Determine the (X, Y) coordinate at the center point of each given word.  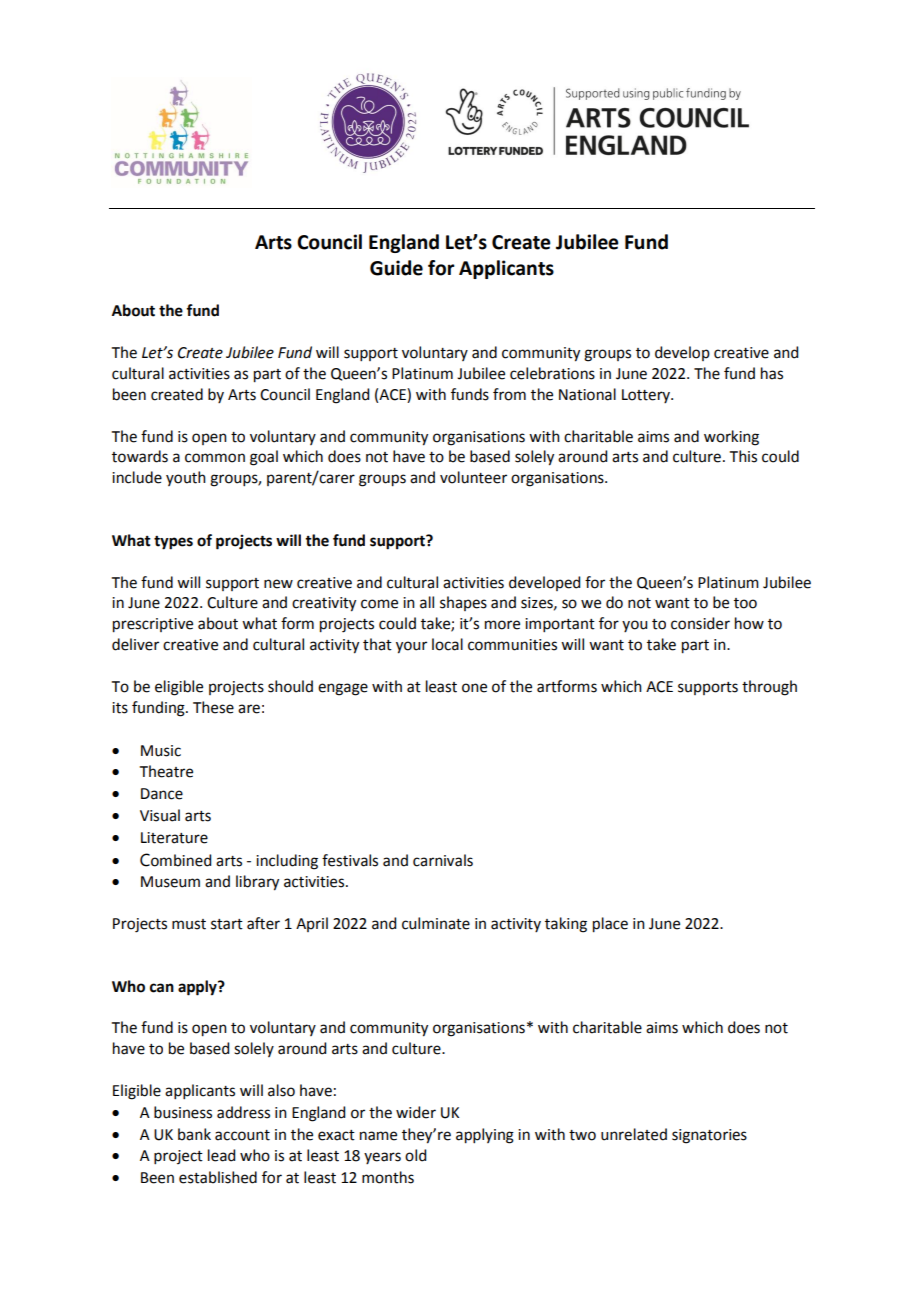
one (474, 688)
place (610, 925)
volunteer (473, 477)
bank (194, 1134)
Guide (396, 268)
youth (186, 478)
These (213, 707)
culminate (436, 923)
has (772, 373)
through (769, 688)
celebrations (552, 373)
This (743, 456)
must (189, 924)
